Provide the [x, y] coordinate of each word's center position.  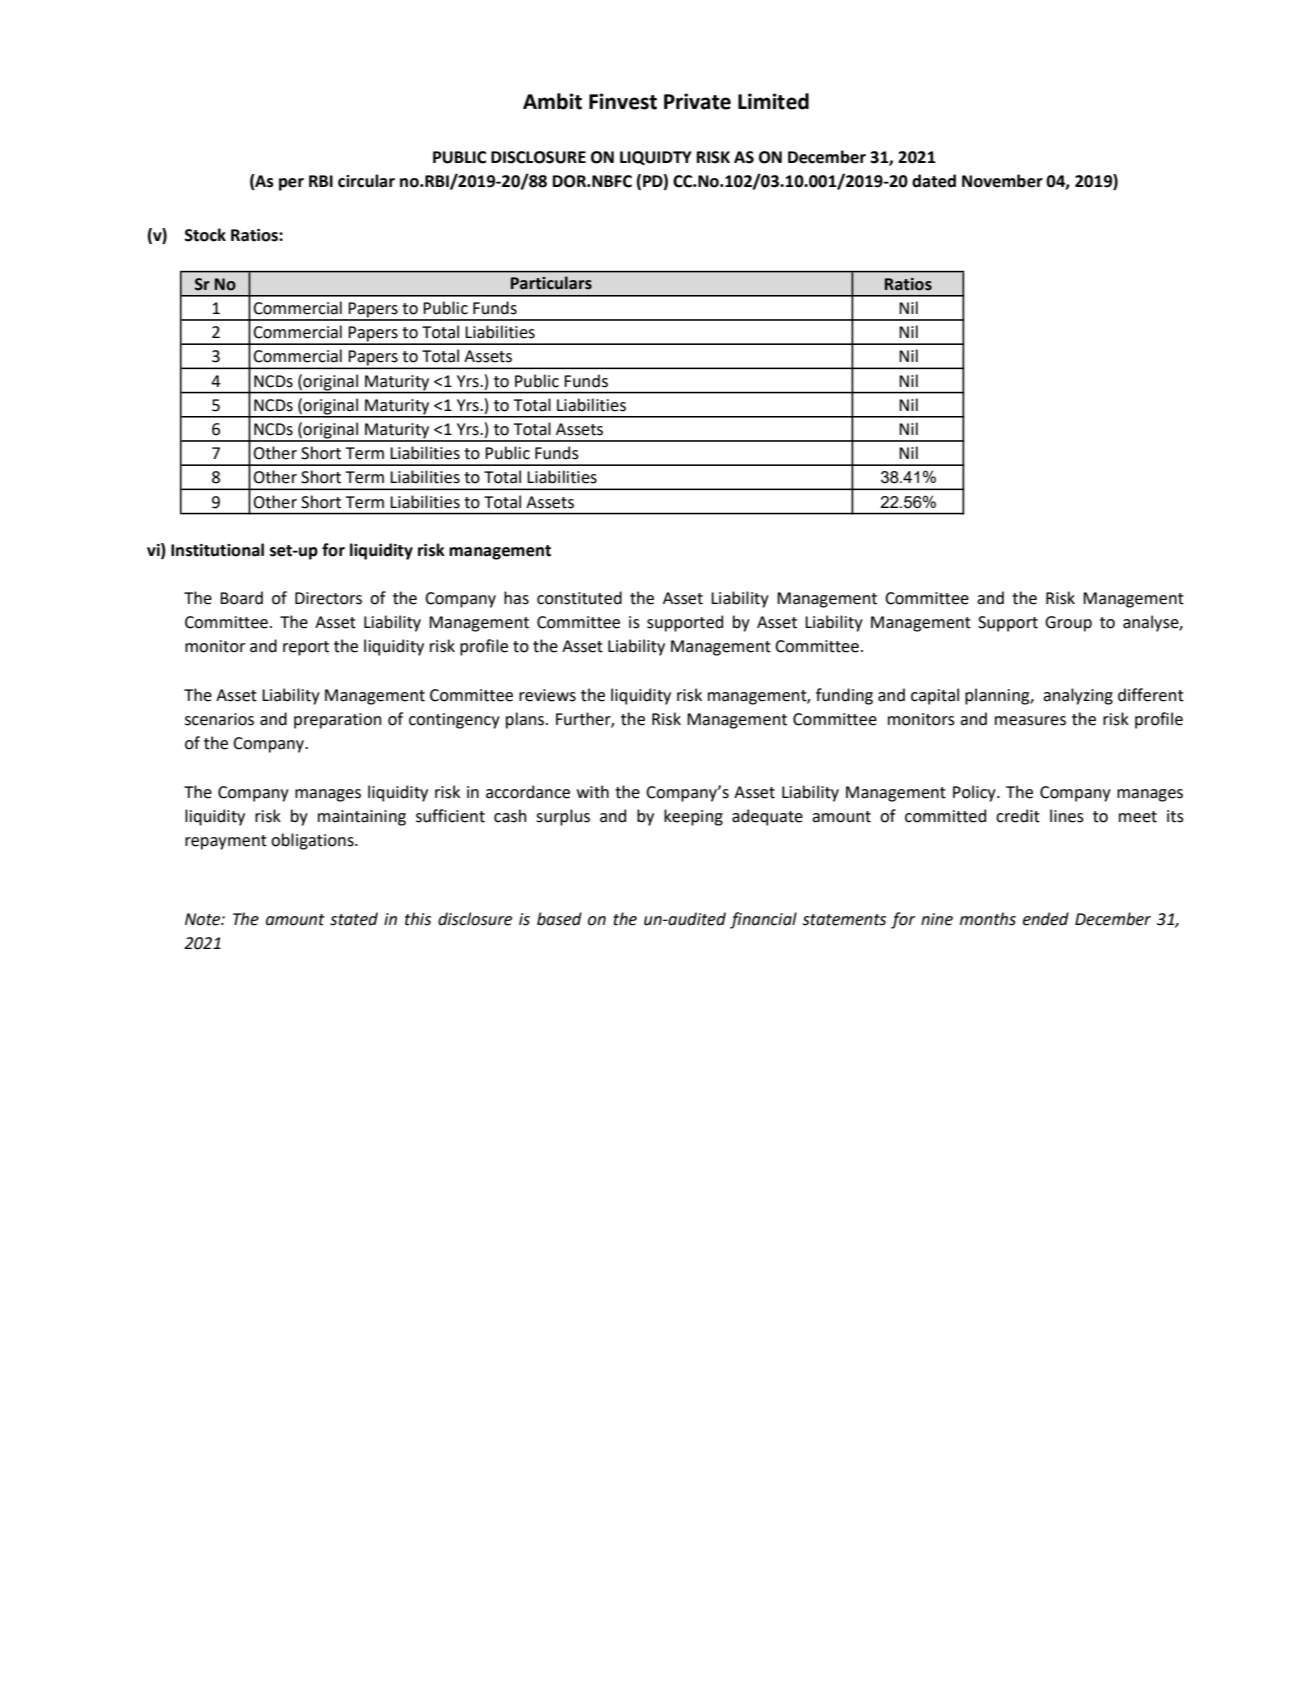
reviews [547, 695]
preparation [337, 721]
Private [697, 101]
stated [354, 919]
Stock [205, 235]
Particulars [551, 283]
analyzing [1078, 696]
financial [763, 920]
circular [366, 181]
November [1002, 181]
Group [1068, 624]
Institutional [217, 550]
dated [934, 181]
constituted [579, 598]
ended [1046, 919]
